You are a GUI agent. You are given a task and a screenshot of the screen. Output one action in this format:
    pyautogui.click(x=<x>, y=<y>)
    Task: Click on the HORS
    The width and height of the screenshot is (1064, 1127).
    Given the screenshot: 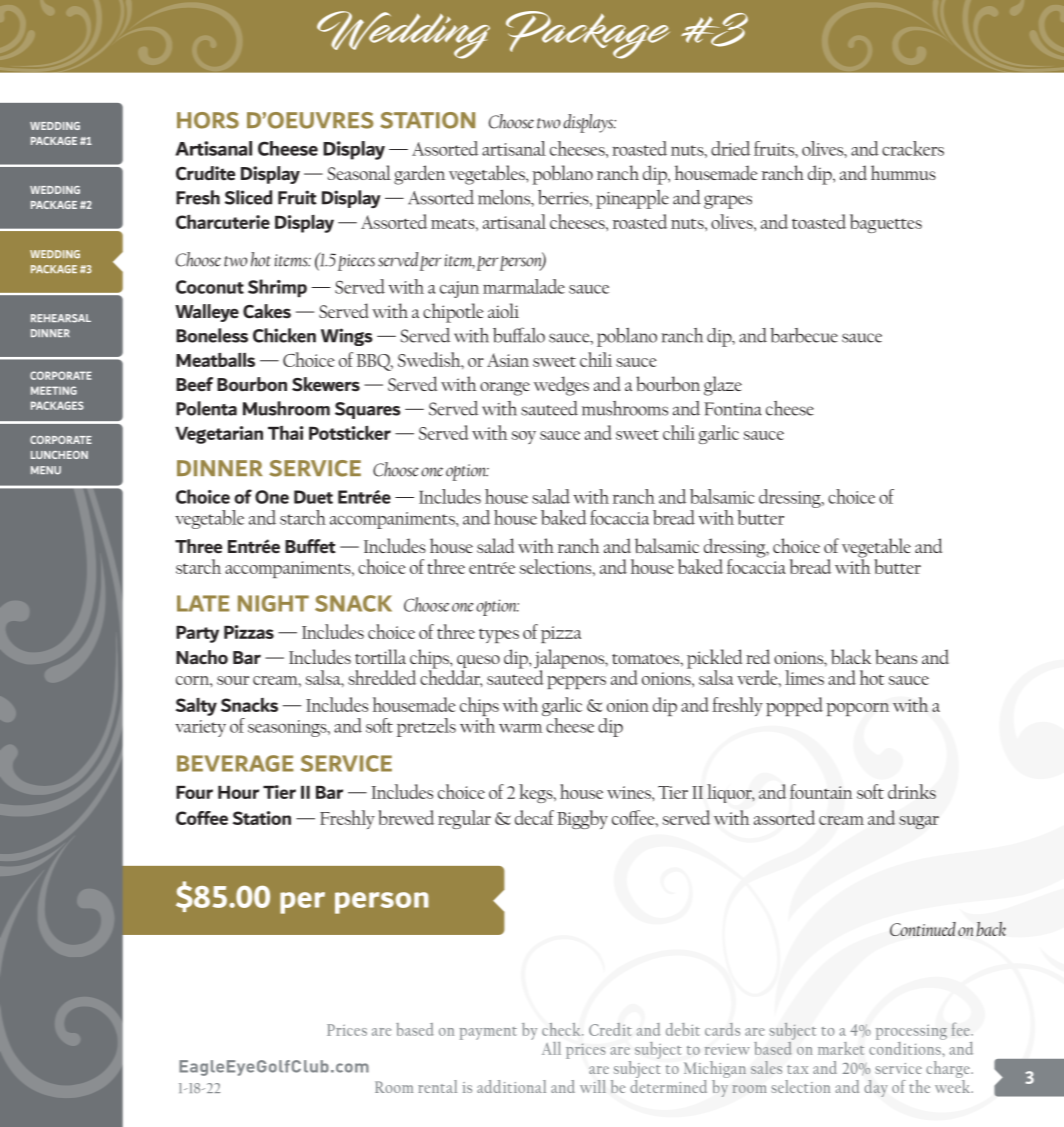 What is the action you would take?
    pyautogui.click(x=208, y=120)
